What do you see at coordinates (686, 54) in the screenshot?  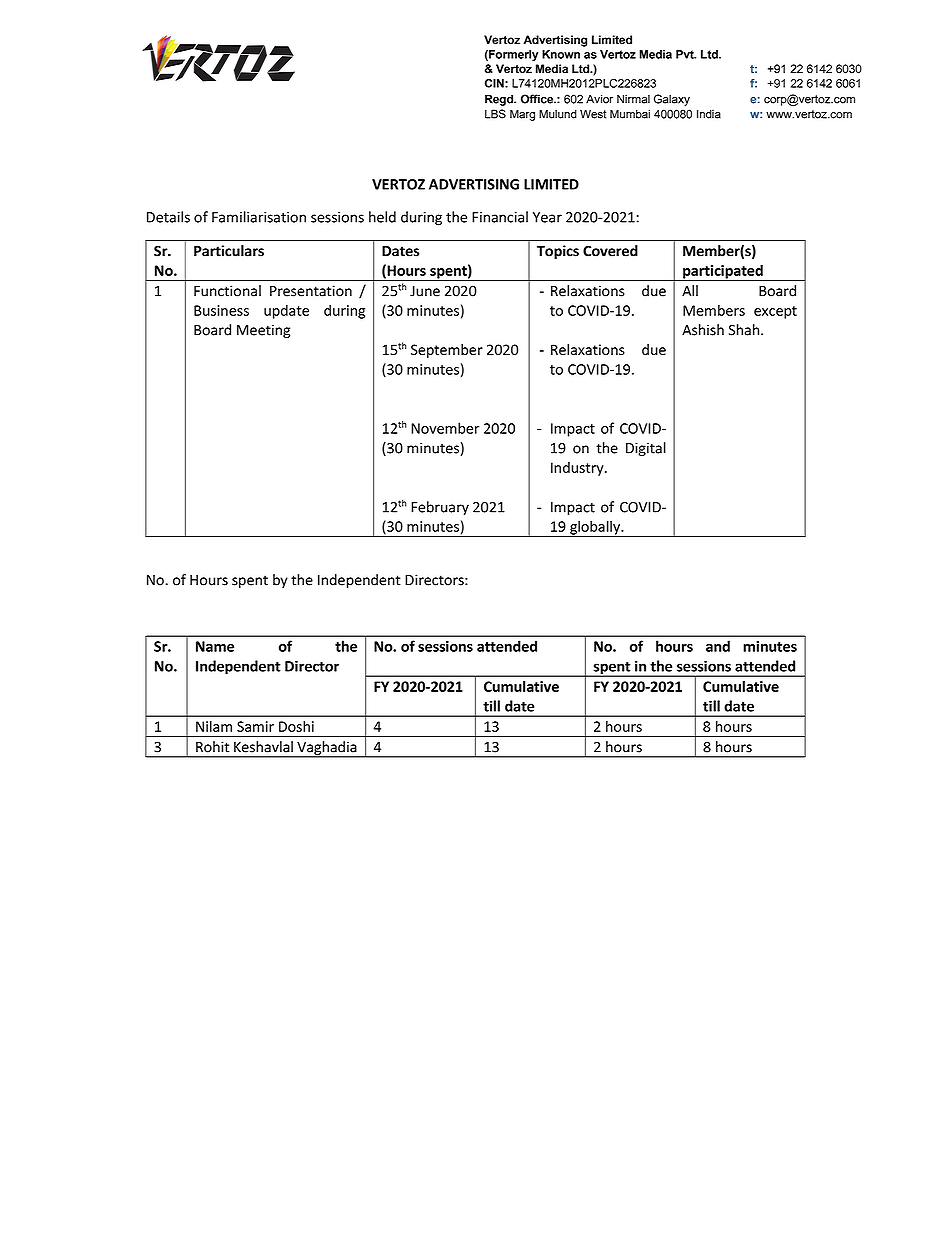 I see `Pvt` at bounding box center [686, 54].
